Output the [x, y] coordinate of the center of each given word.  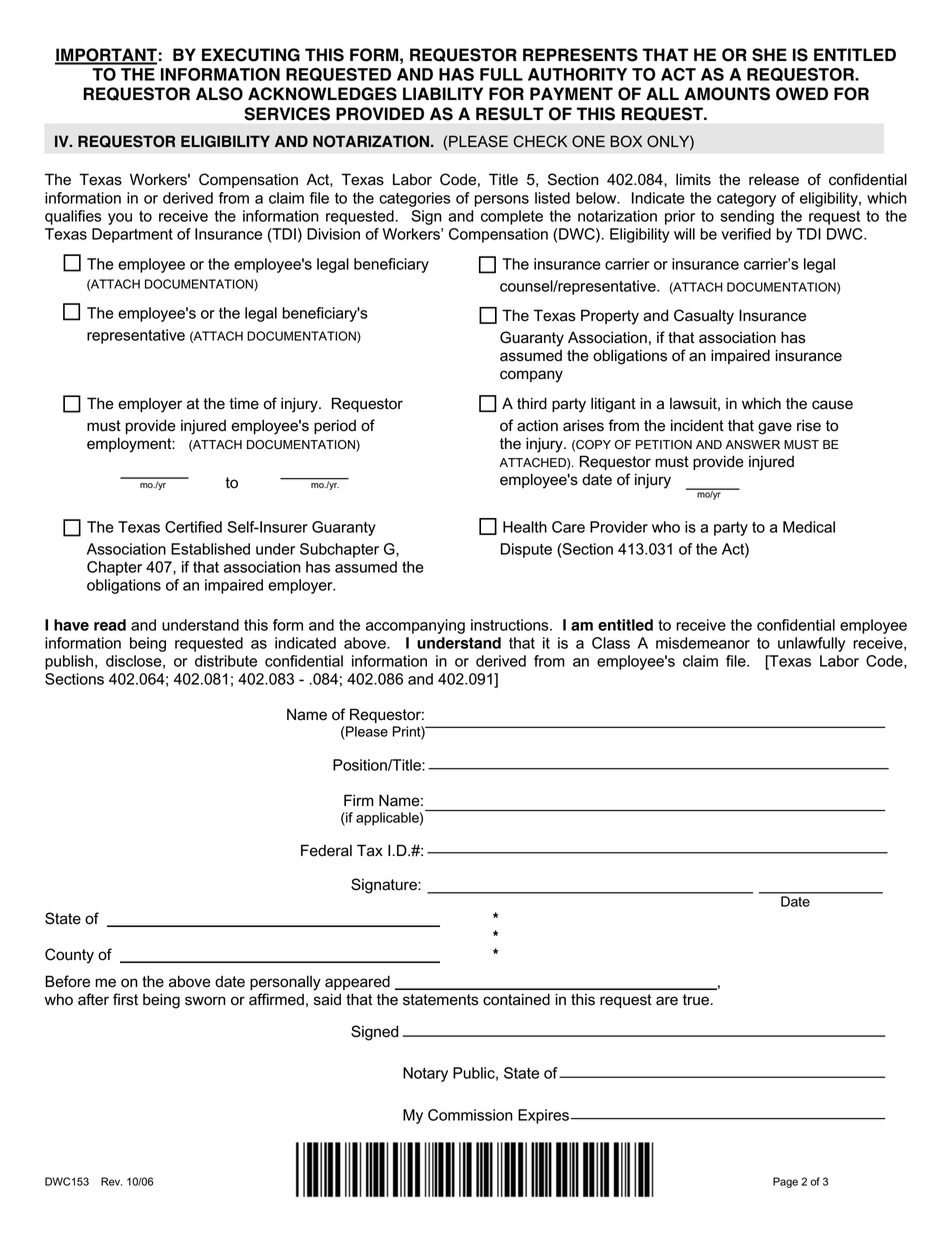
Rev [111, 1181]
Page [785, 1182]
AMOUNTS [727, 94]
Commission [470, 1115]
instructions [511, 625]
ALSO [219, 94]
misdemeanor [703, 643]
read [110, 625]
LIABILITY [443, 93]
